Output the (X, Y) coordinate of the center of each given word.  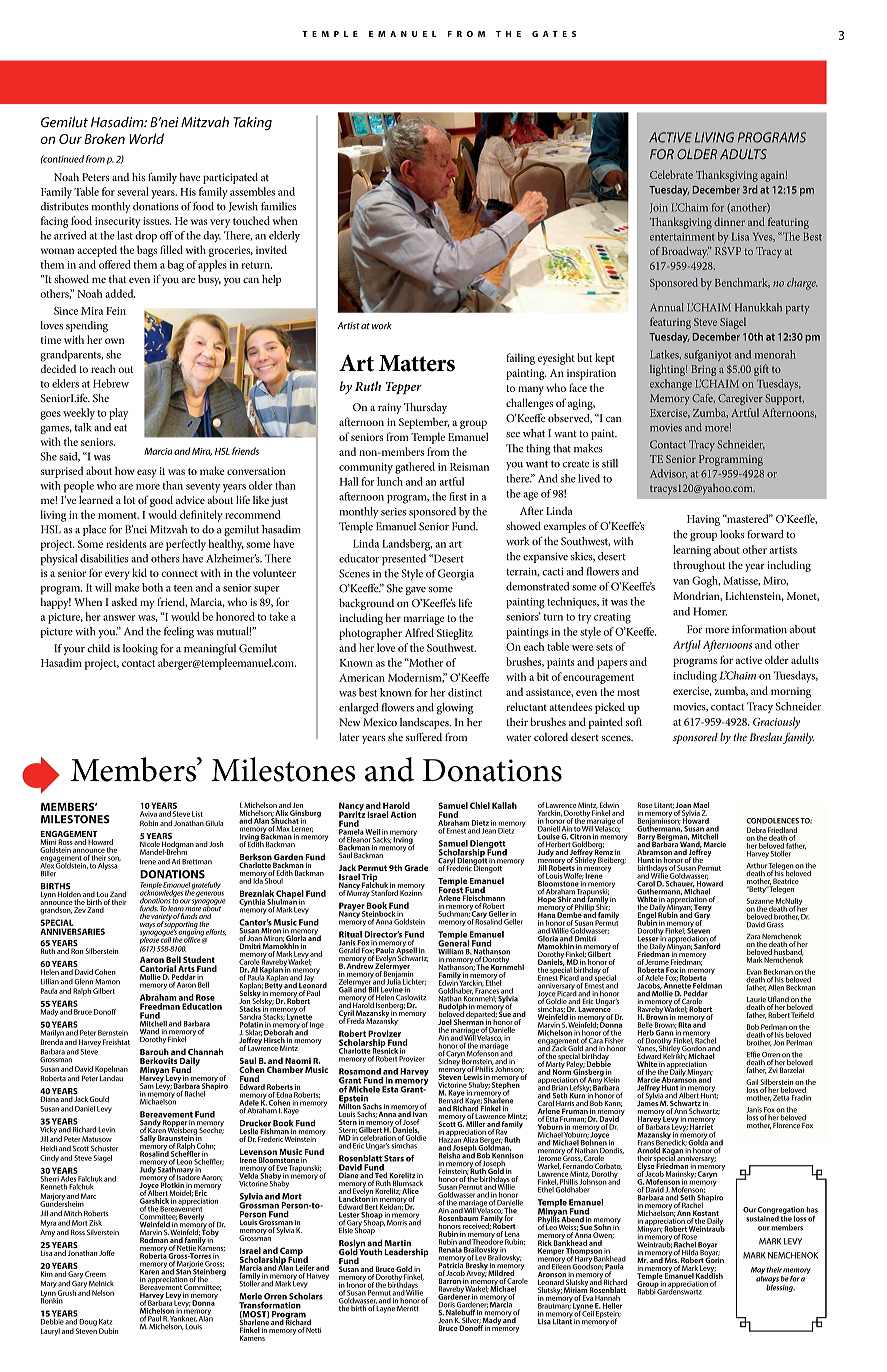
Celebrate (671, 174)
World (146, 138)
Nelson (103, 1293)
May (758, 1272)
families (279, 206)
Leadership (406, 1252)
